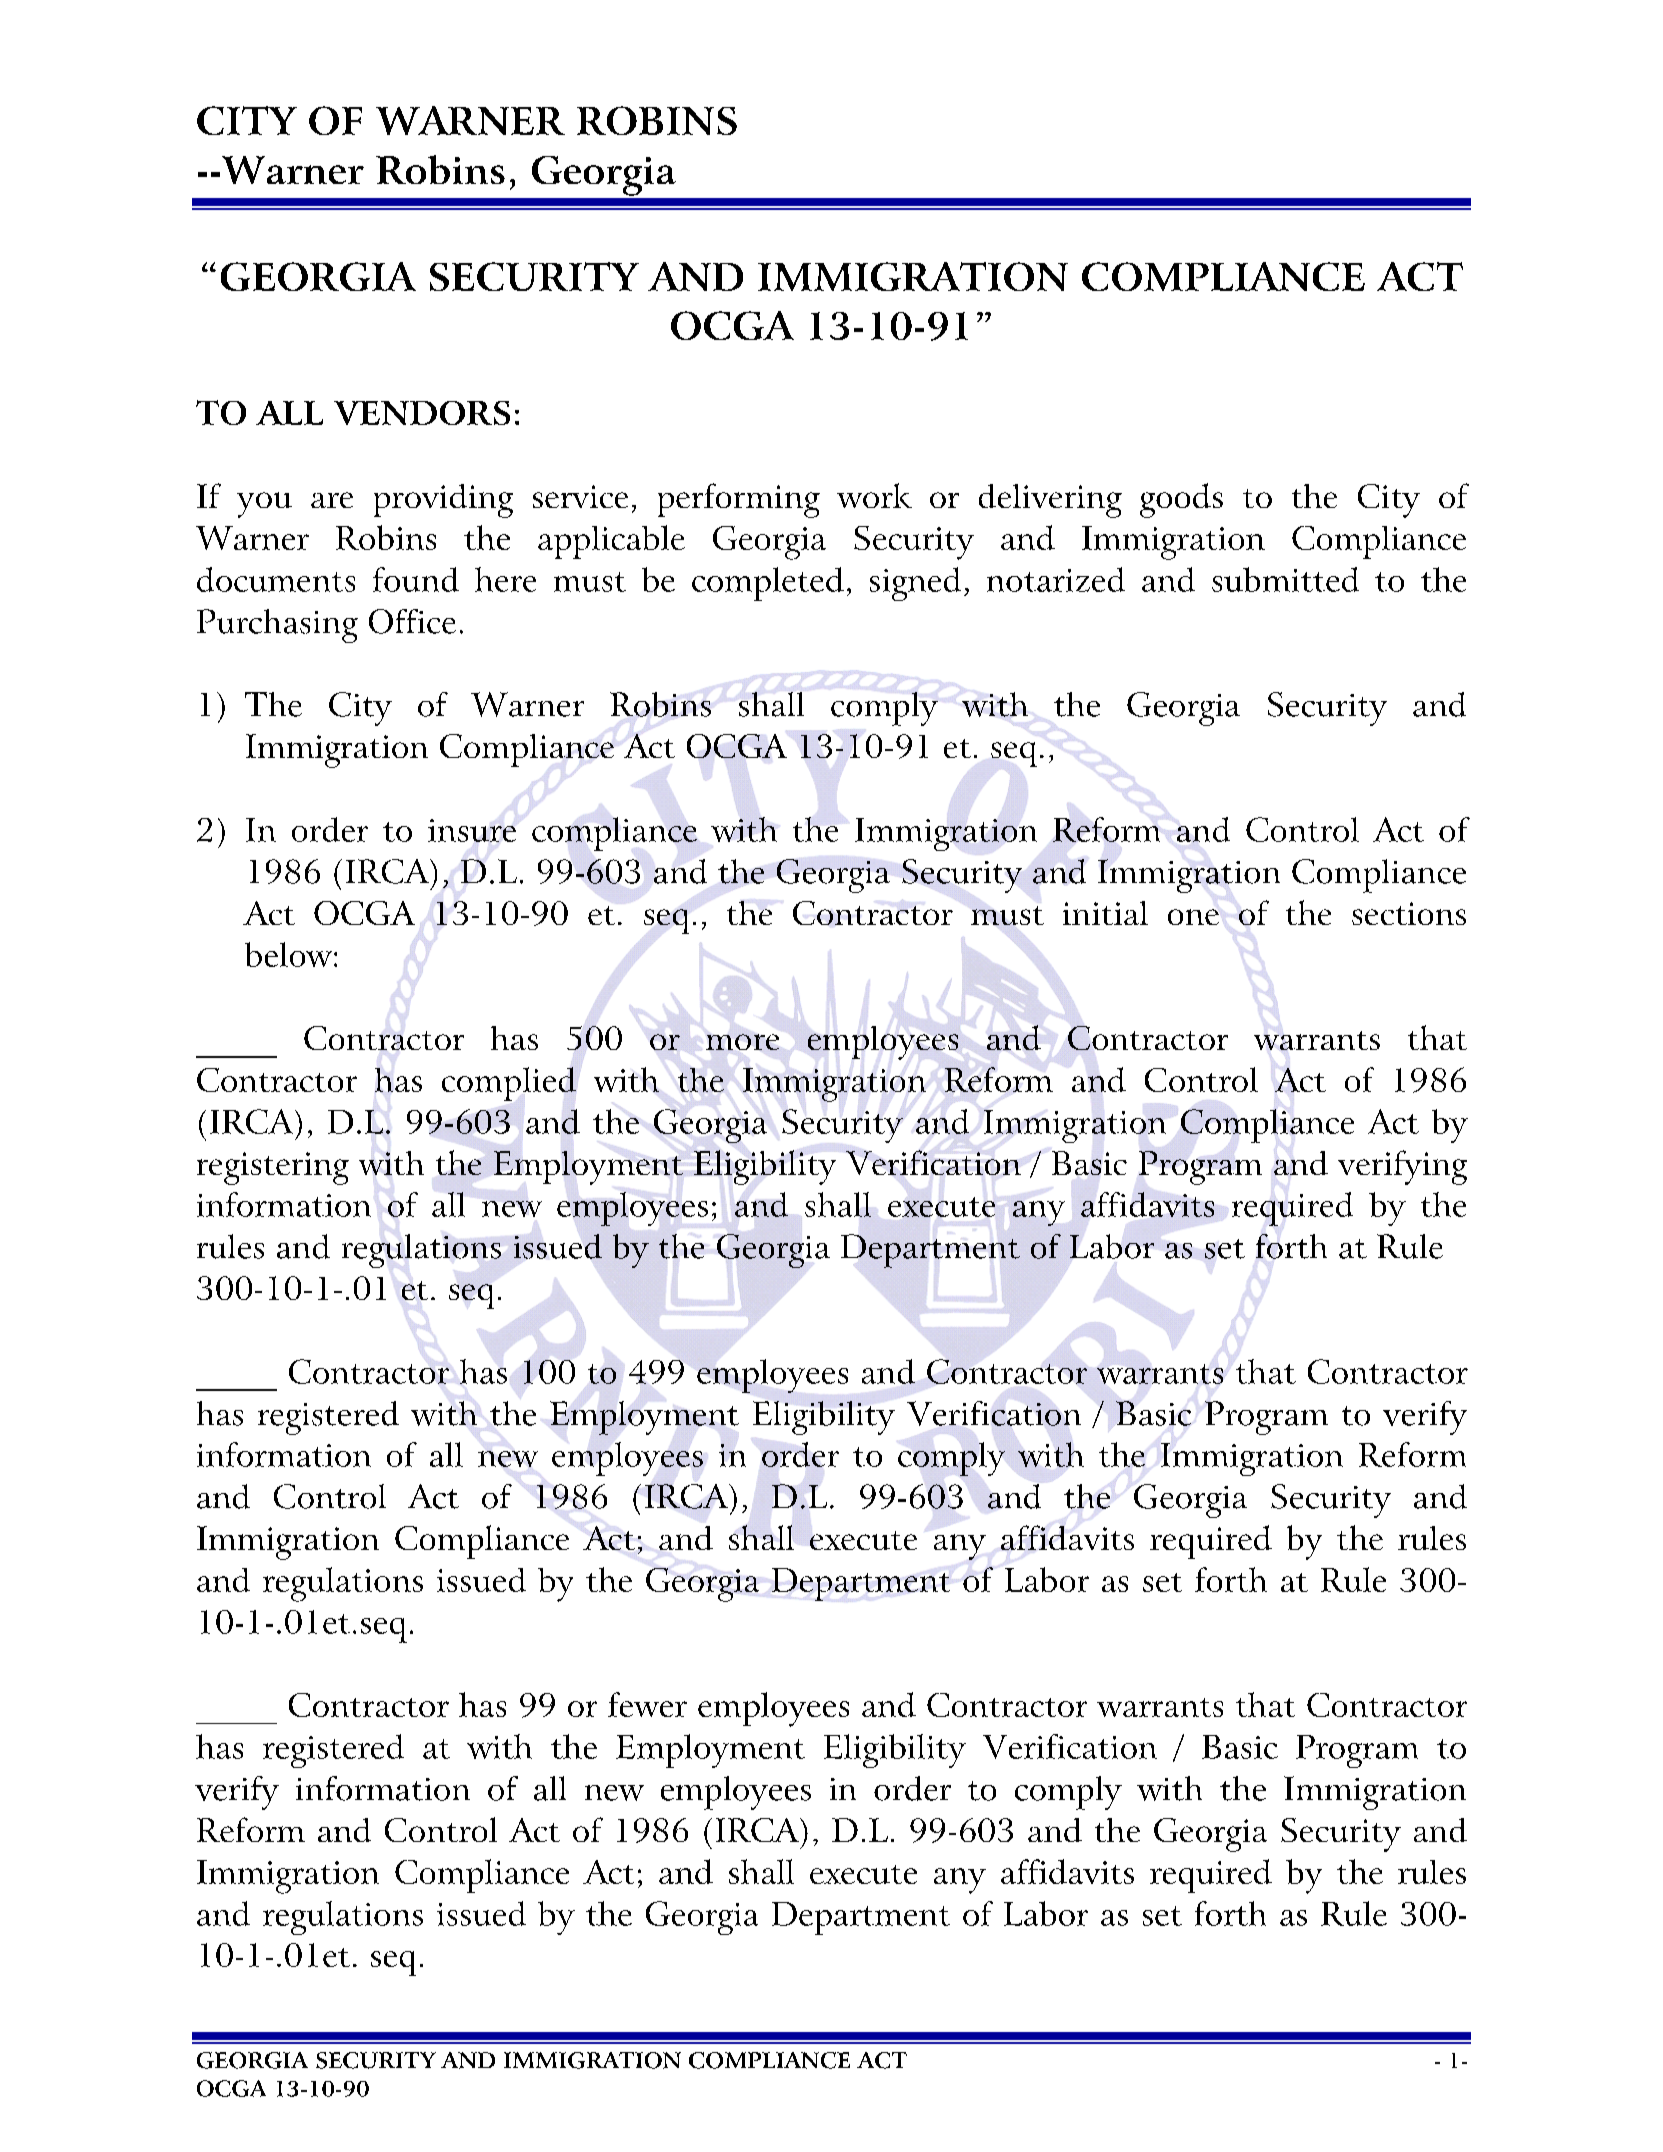 The width and height of the screenshot is (1663, 2152). What do you see at coordinates (273, 1168) in the screenshot?
I see `registering` at bounding box center [273, 1168].
